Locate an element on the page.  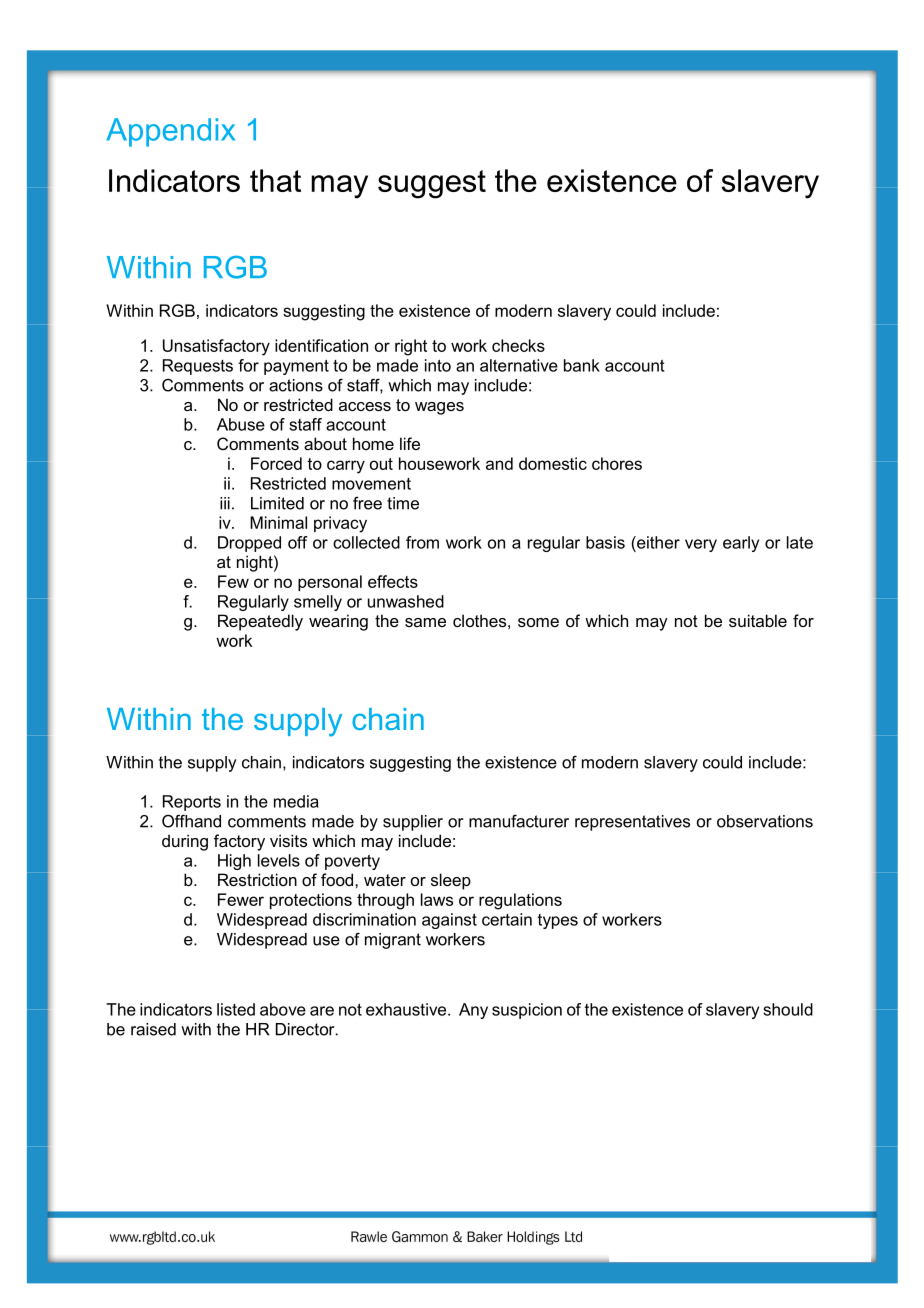
unwashed is located at coordinates (406, 601).
